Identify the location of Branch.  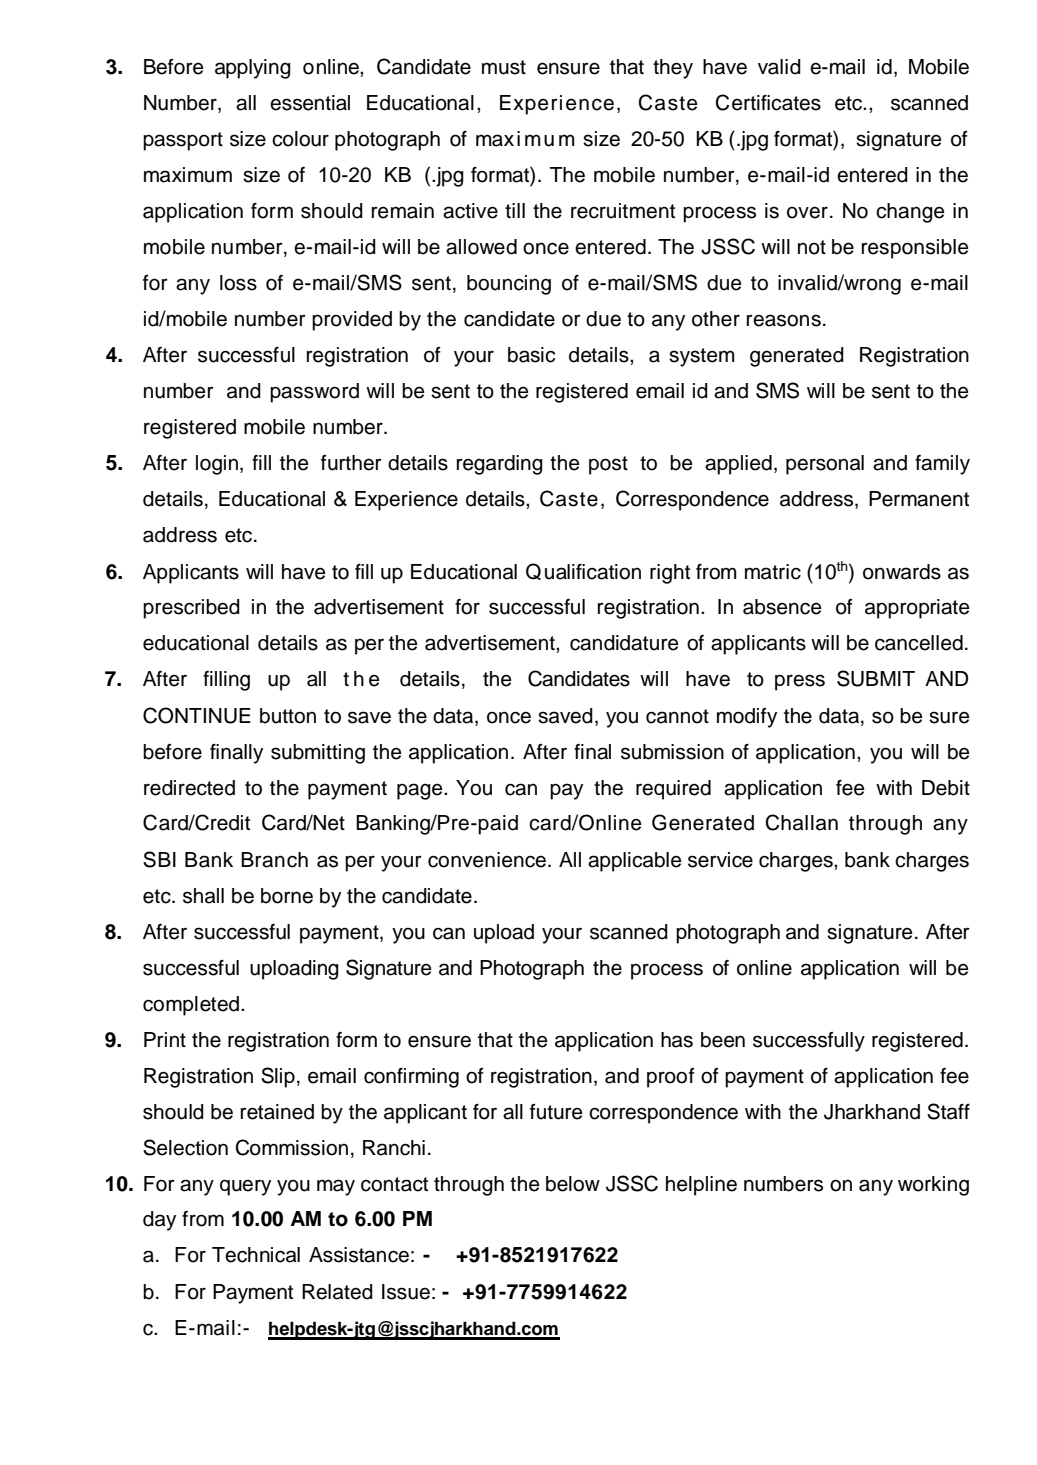
(274, 860).
